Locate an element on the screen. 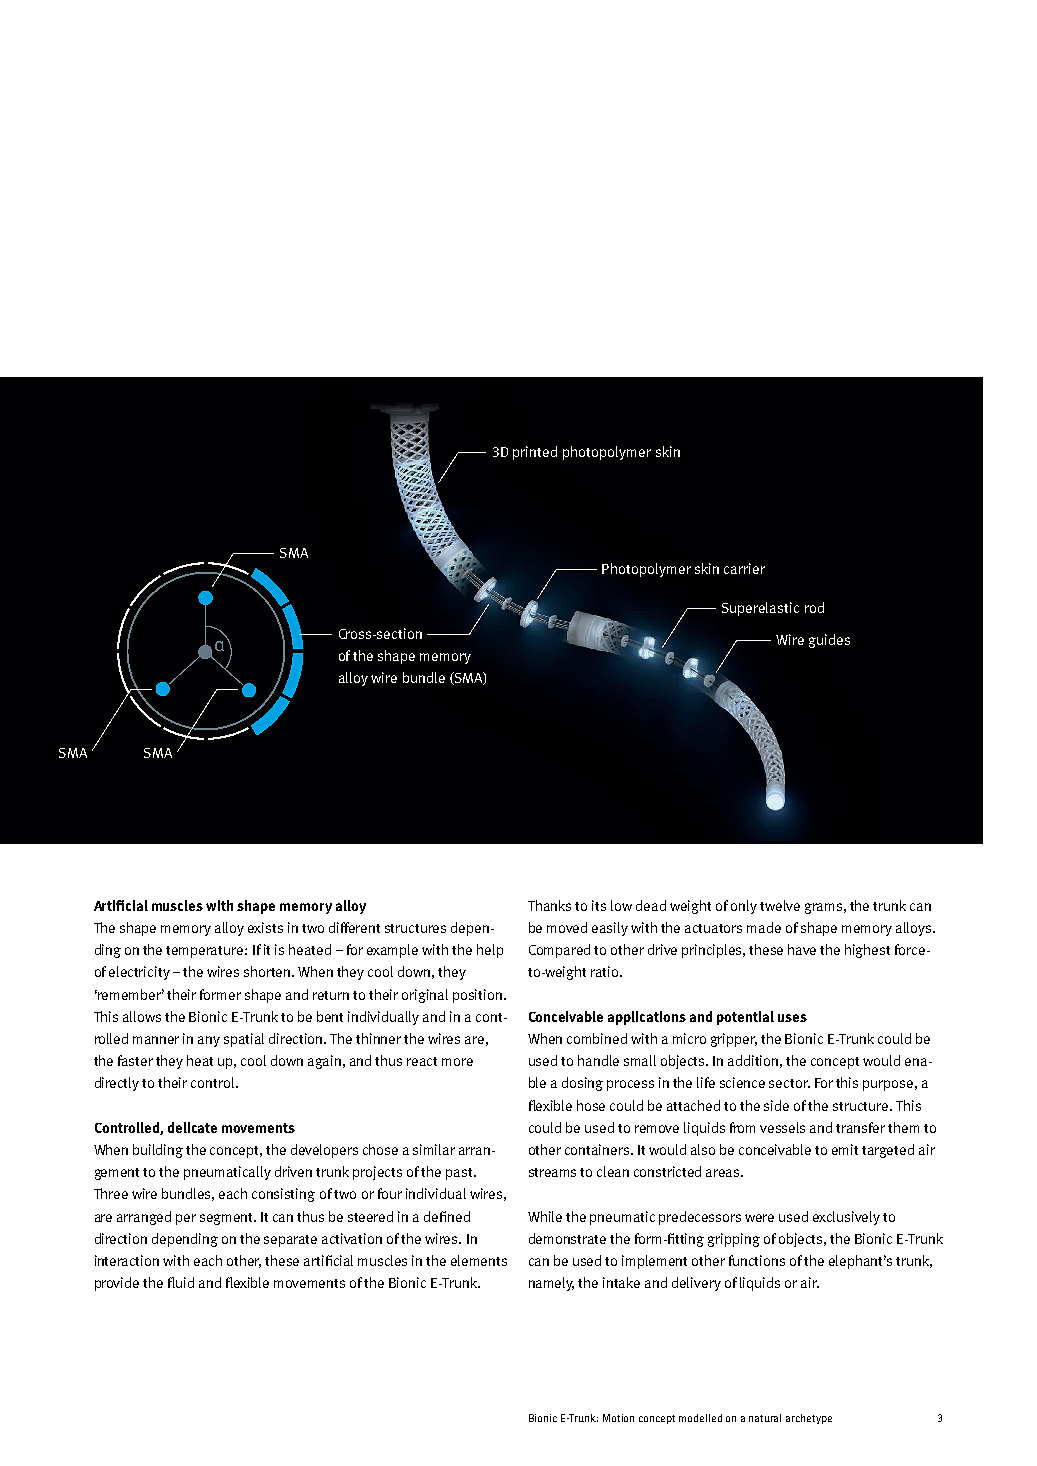 The height and width of the screenshot is (1466, 1037). shorten is located at coordinates (268, 971).
